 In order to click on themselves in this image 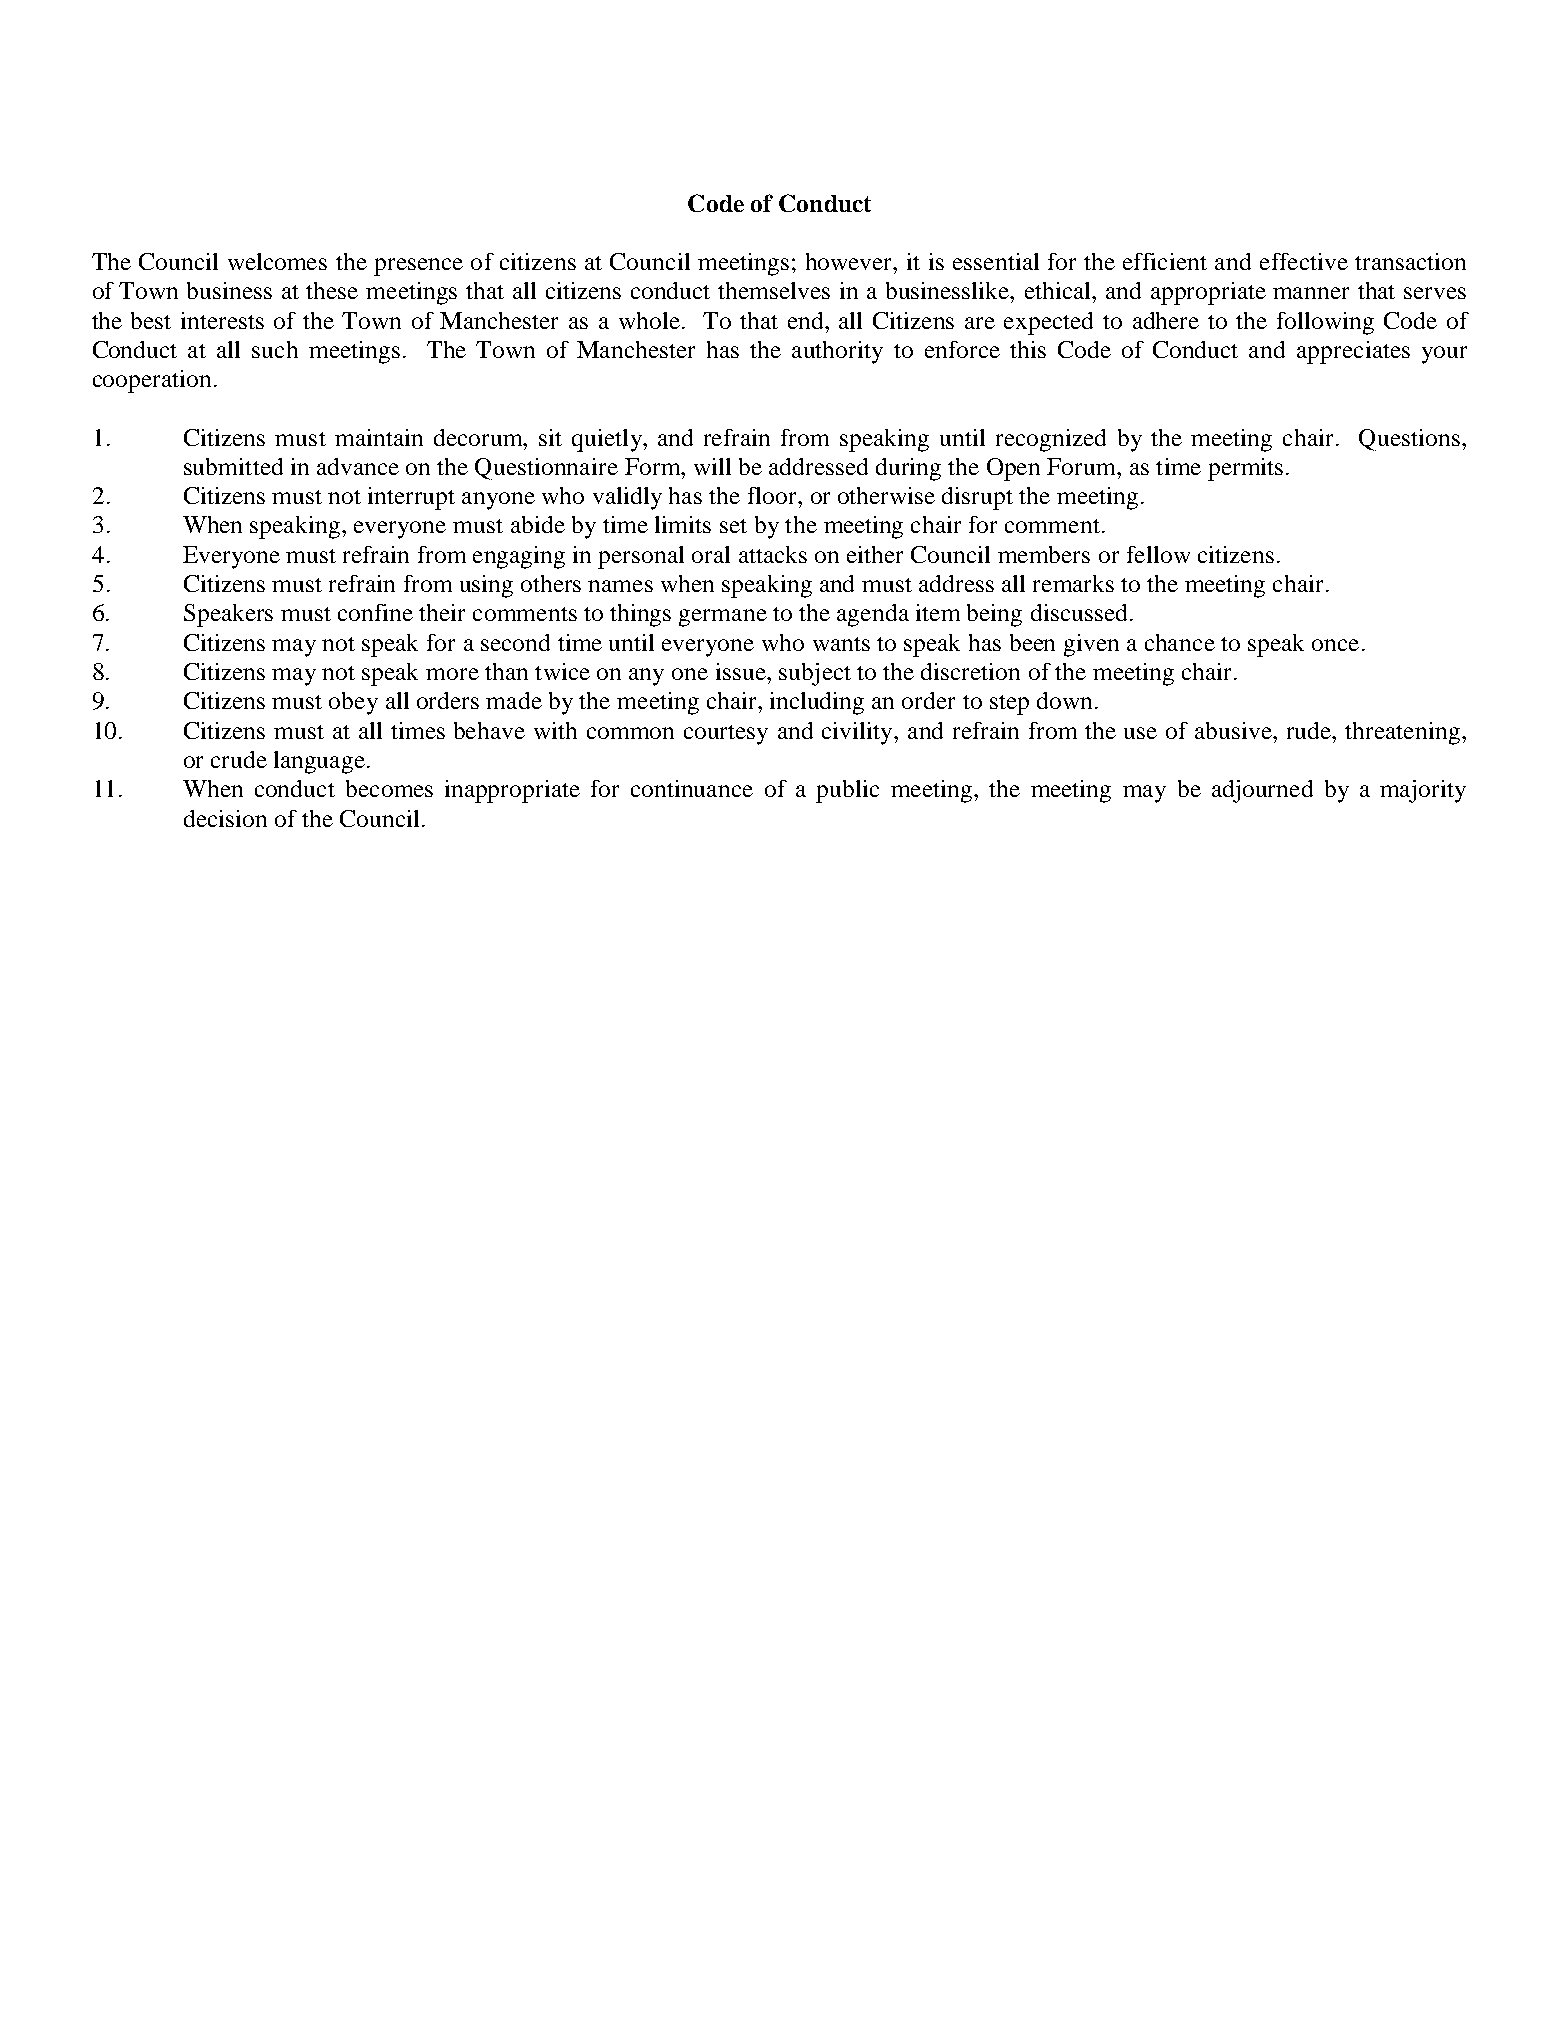, I will do `click(774, 290)`.
